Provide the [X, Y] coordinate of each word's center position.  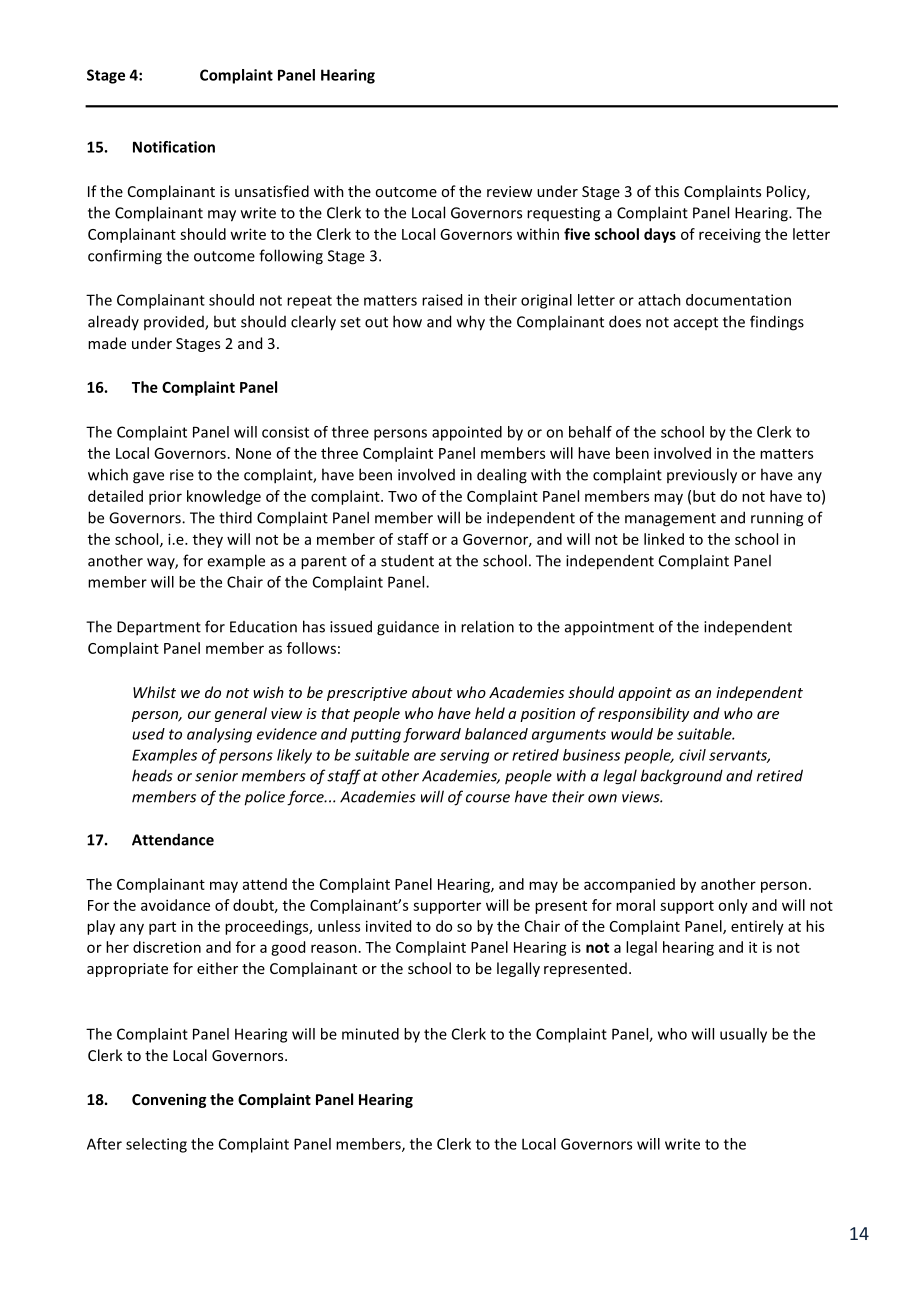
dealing [502, 476]
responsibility [643, 714]
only [733, 906]
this [667, 191]
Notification [174, 147]
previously [702, 476]
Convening [169, 1100]
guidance [408, 628]
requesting [563, 214]
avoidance [175, 905]
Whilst [154, 692]
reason [334, 948]
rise [182, 475]
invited [388, 926]
